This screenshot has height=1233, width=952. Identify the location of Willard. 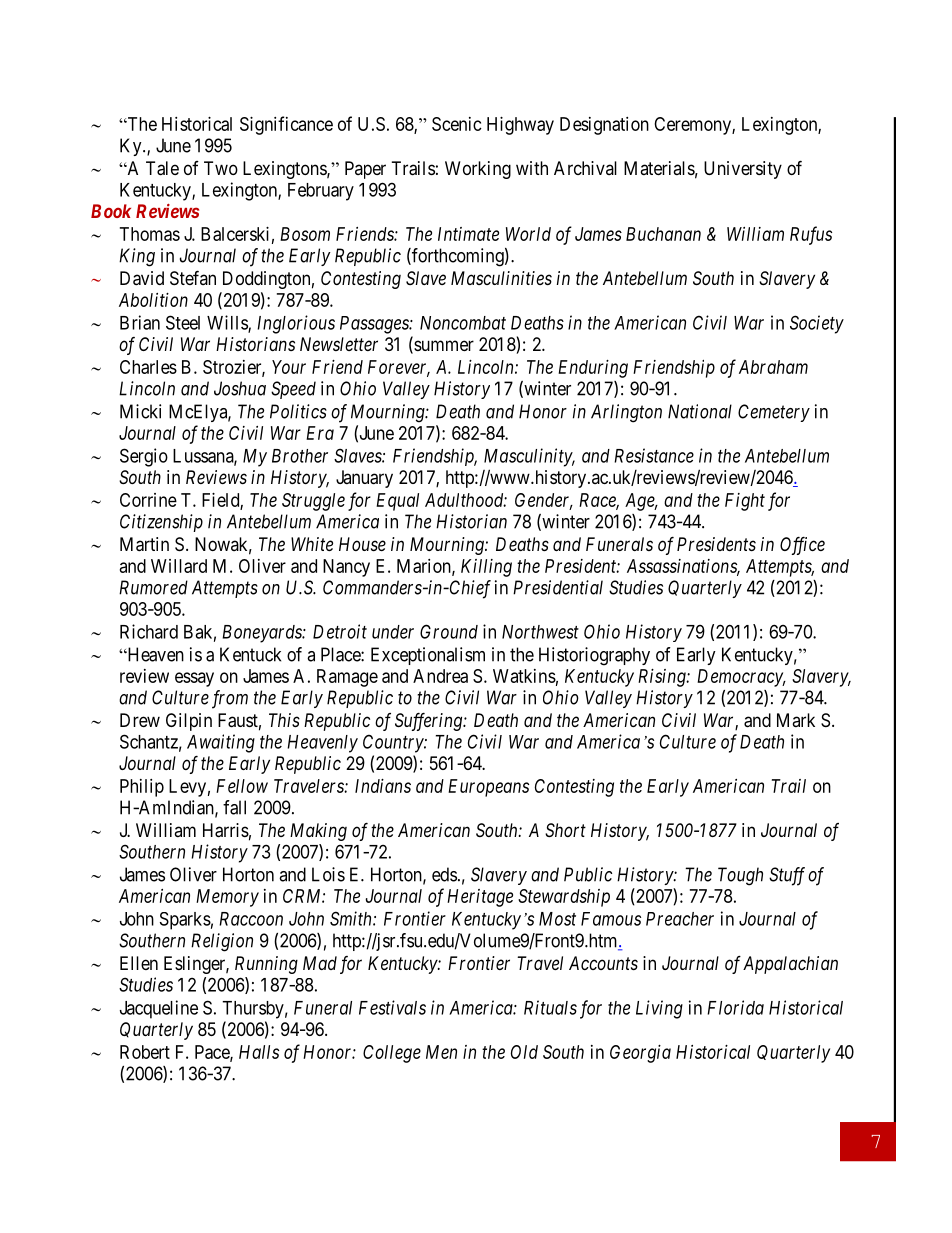
(179, 566).
